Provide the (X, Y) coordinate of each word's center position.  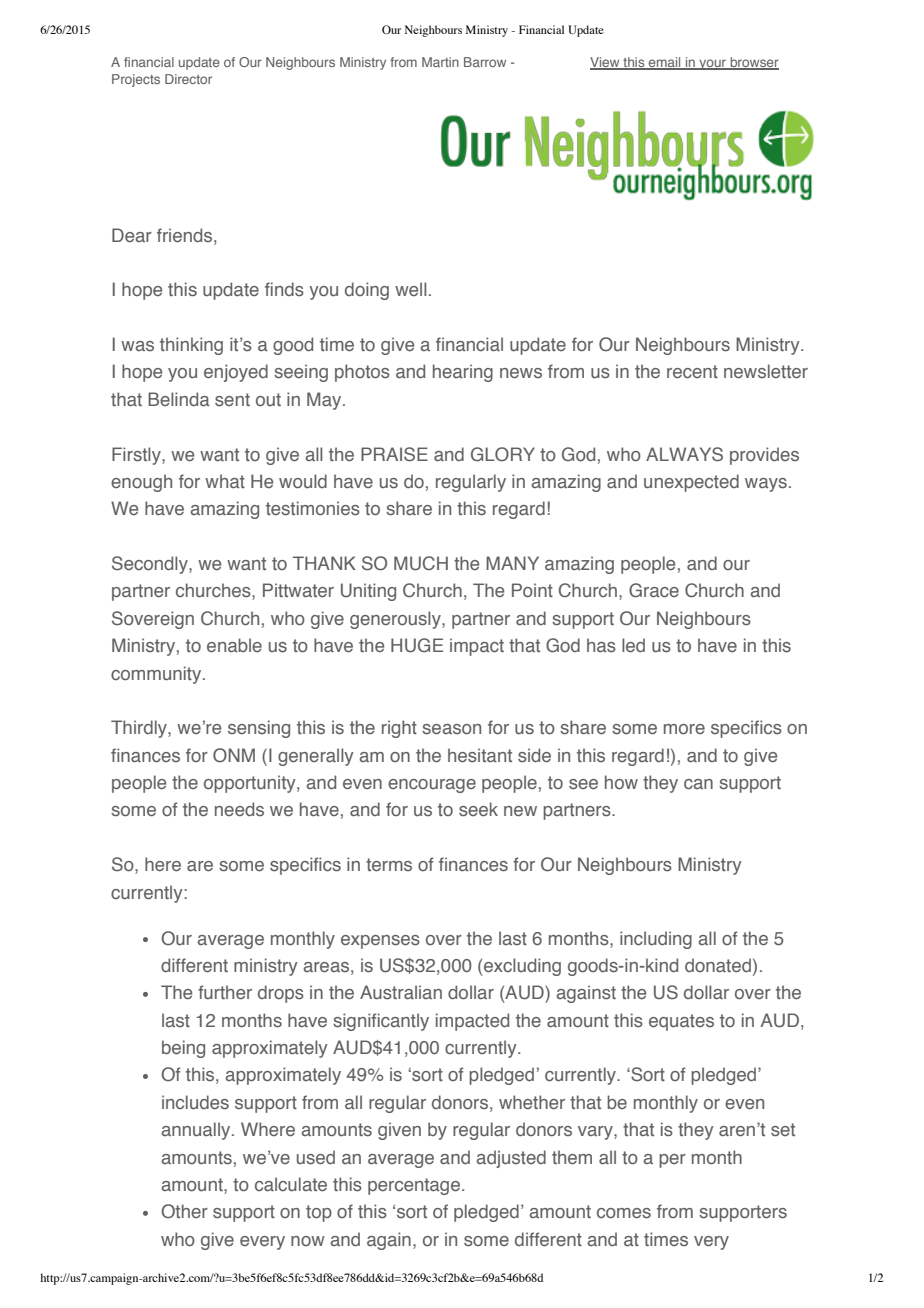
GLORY (503, 454)
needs (239, 809)
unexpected (691, 483)
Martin (440, 62)
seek (478, 809)
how (621, 782)
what (225, 481)
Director (188, 79)
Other (184, 1211)
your (713, 64)
